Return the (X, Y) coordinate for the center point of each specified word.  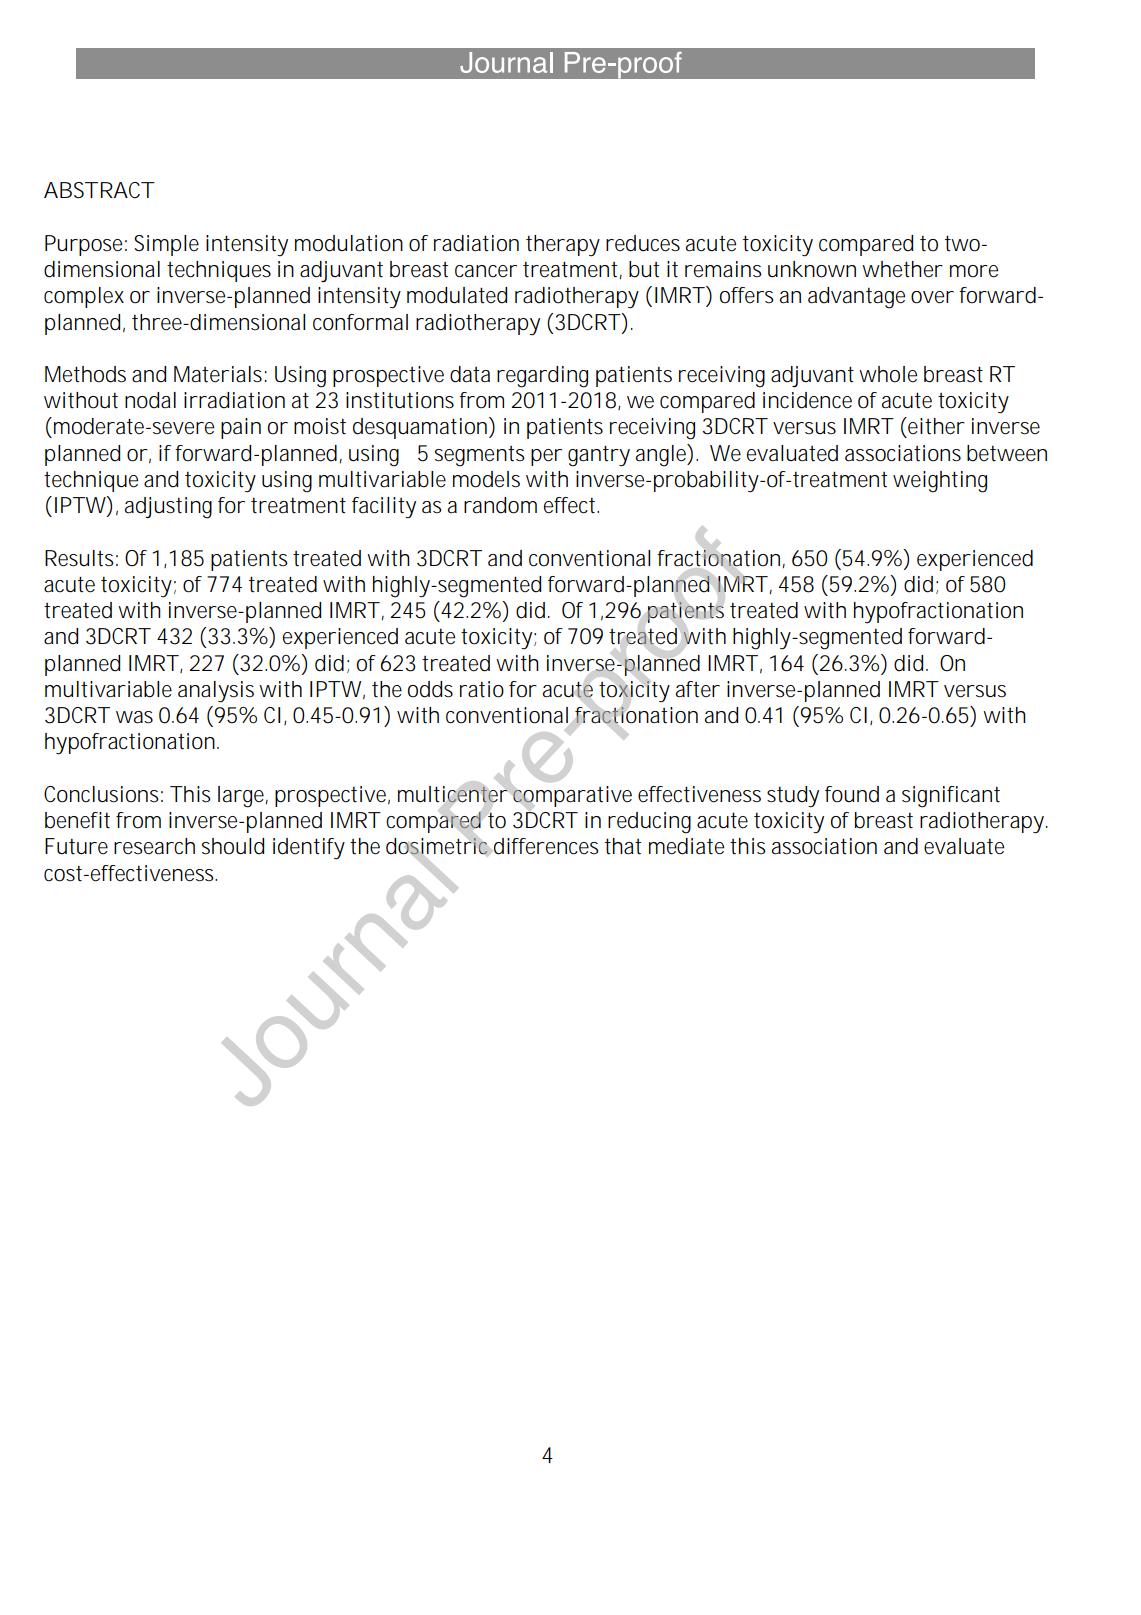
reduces (643, 243)
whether (902, 269)
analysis (216, 692)
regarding (542, 377)
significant (951, 797)
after (698, 689)
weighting (940, 482)
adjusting (168, 508)
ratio (482, 689)
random (500, 505)
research (154, 846)
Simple (166, 245)
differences (546, 846)
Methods (85, 374)
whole (888, 374)
